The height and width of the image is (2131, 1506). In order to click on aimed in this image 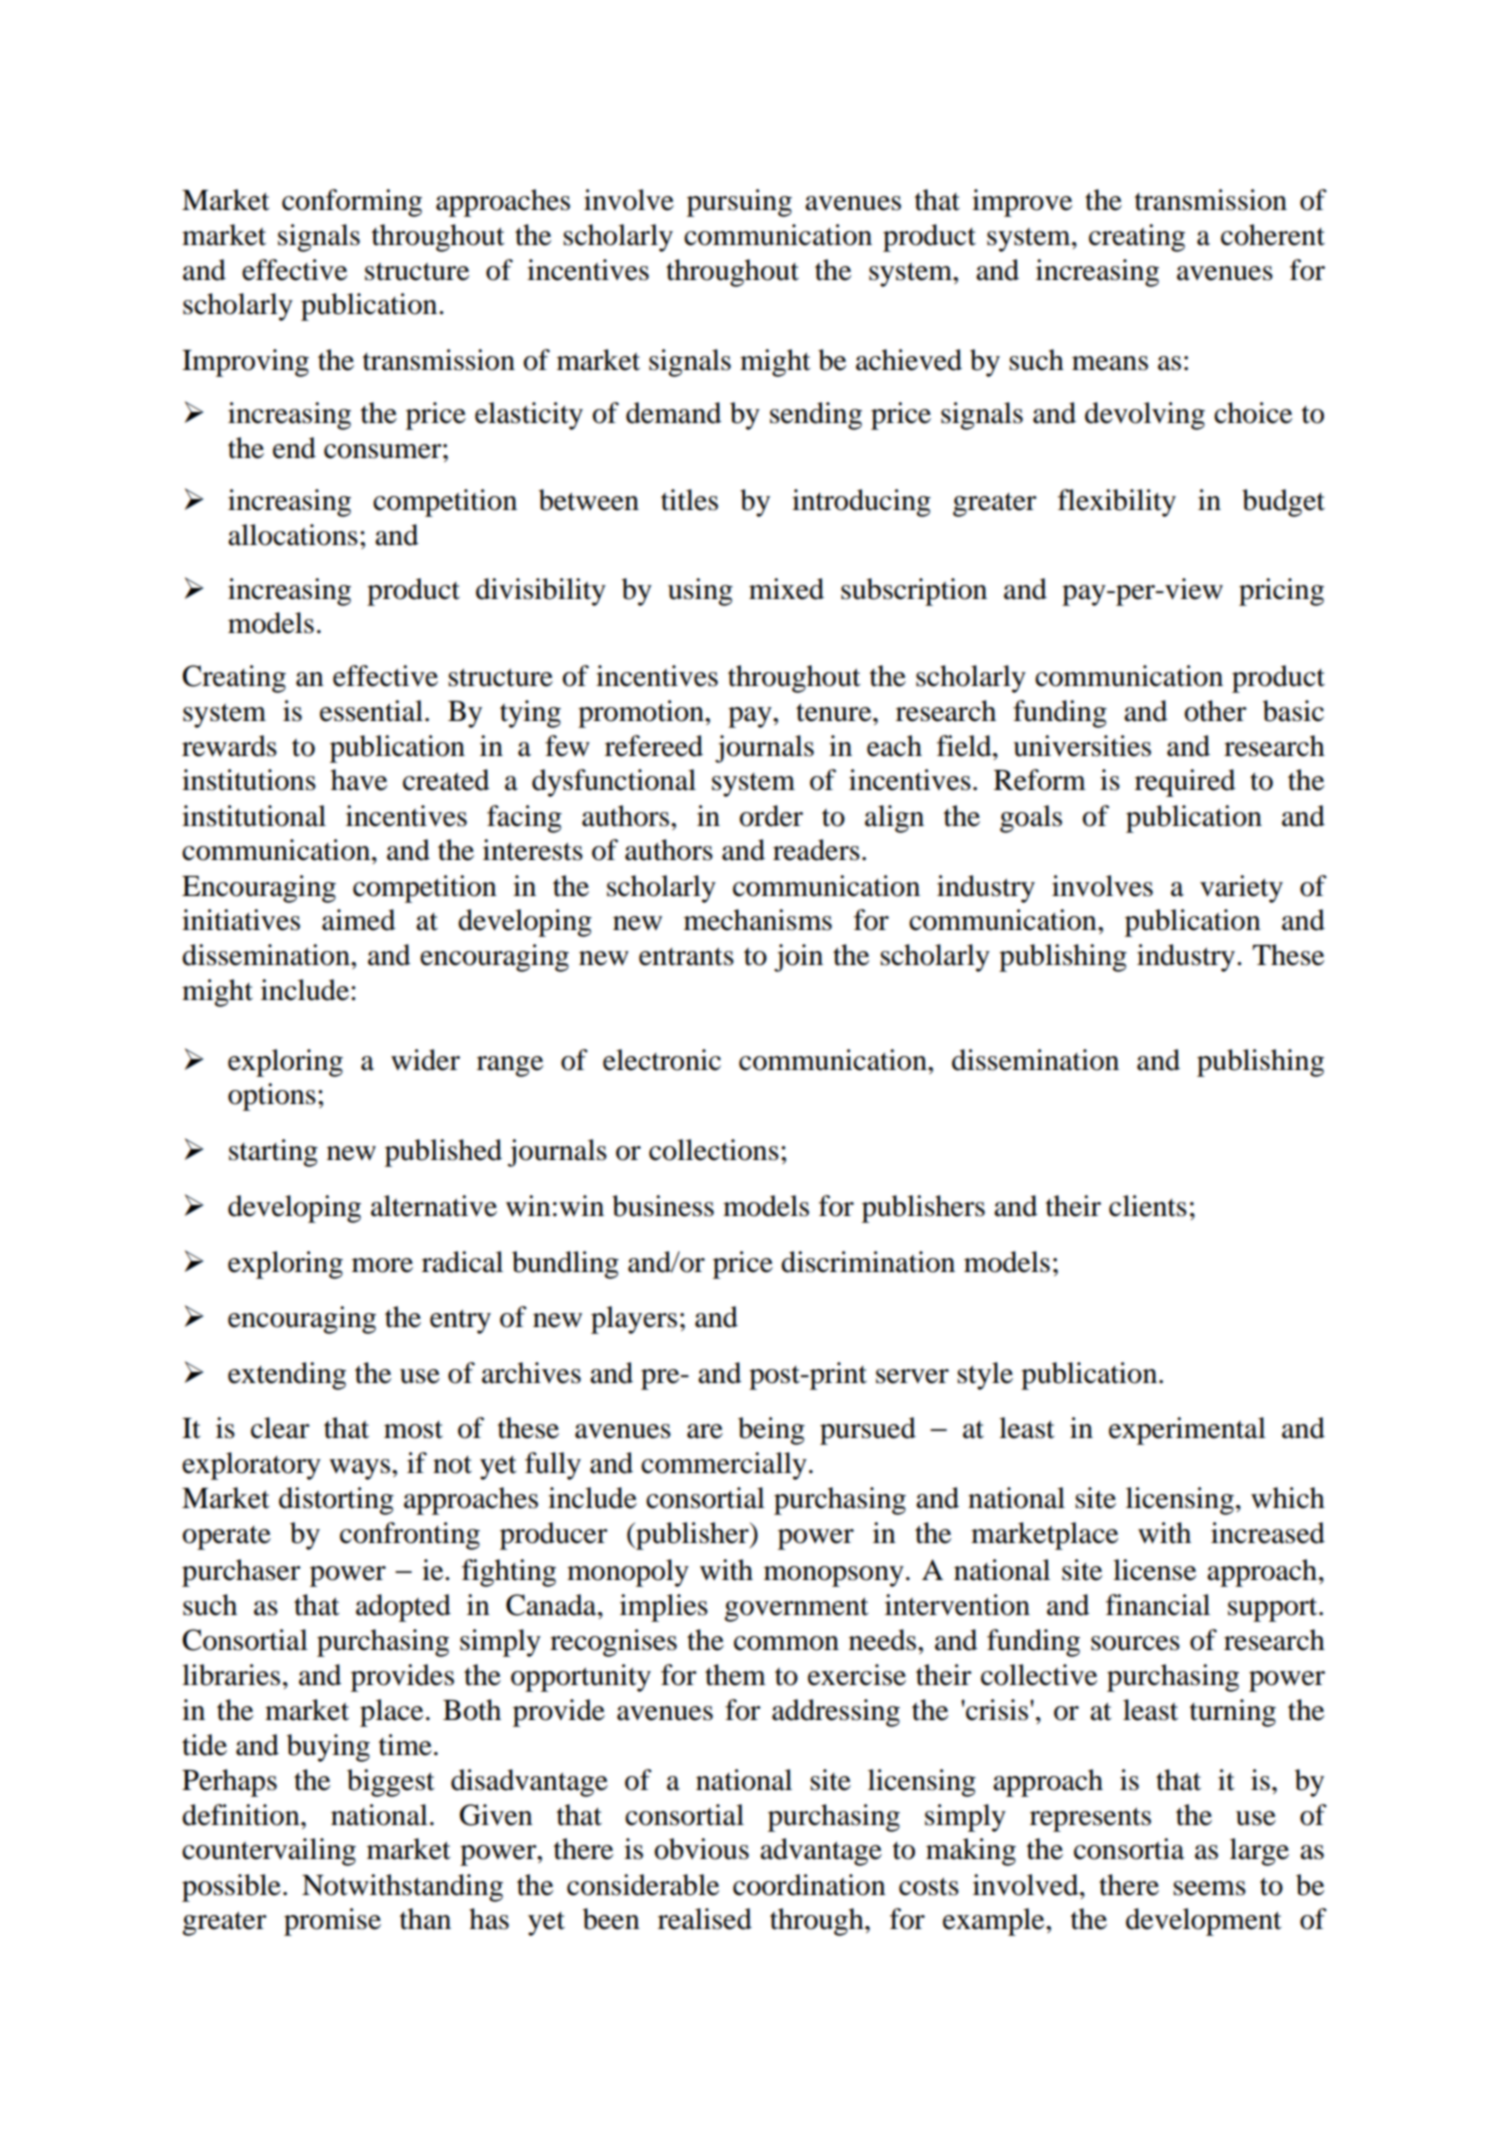, I will do `click(358, 920)`.
